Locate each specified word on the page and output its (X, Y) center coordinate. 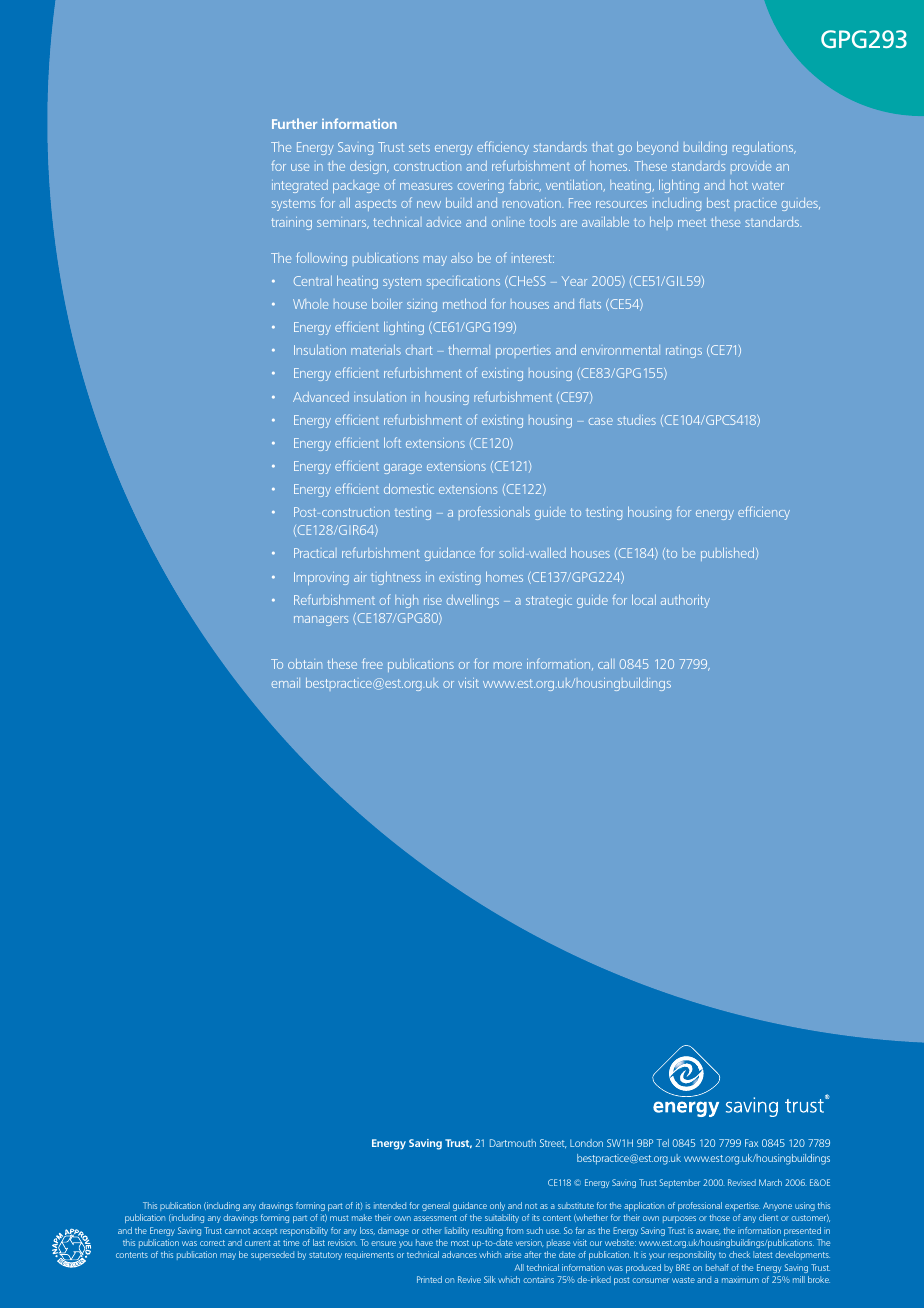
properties (523, 352)
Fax (751, 1143)
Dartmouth (513, 1143)
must (339, 1218)
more (508, 665)
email (286, 683)
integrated (300, 186)
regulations (764, 148)
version (530, 1243)
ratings (684, 352)
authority (685, 601)
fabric (525, 185)
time (291, 1242)
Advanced (321, 397)
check (739, 1254)
